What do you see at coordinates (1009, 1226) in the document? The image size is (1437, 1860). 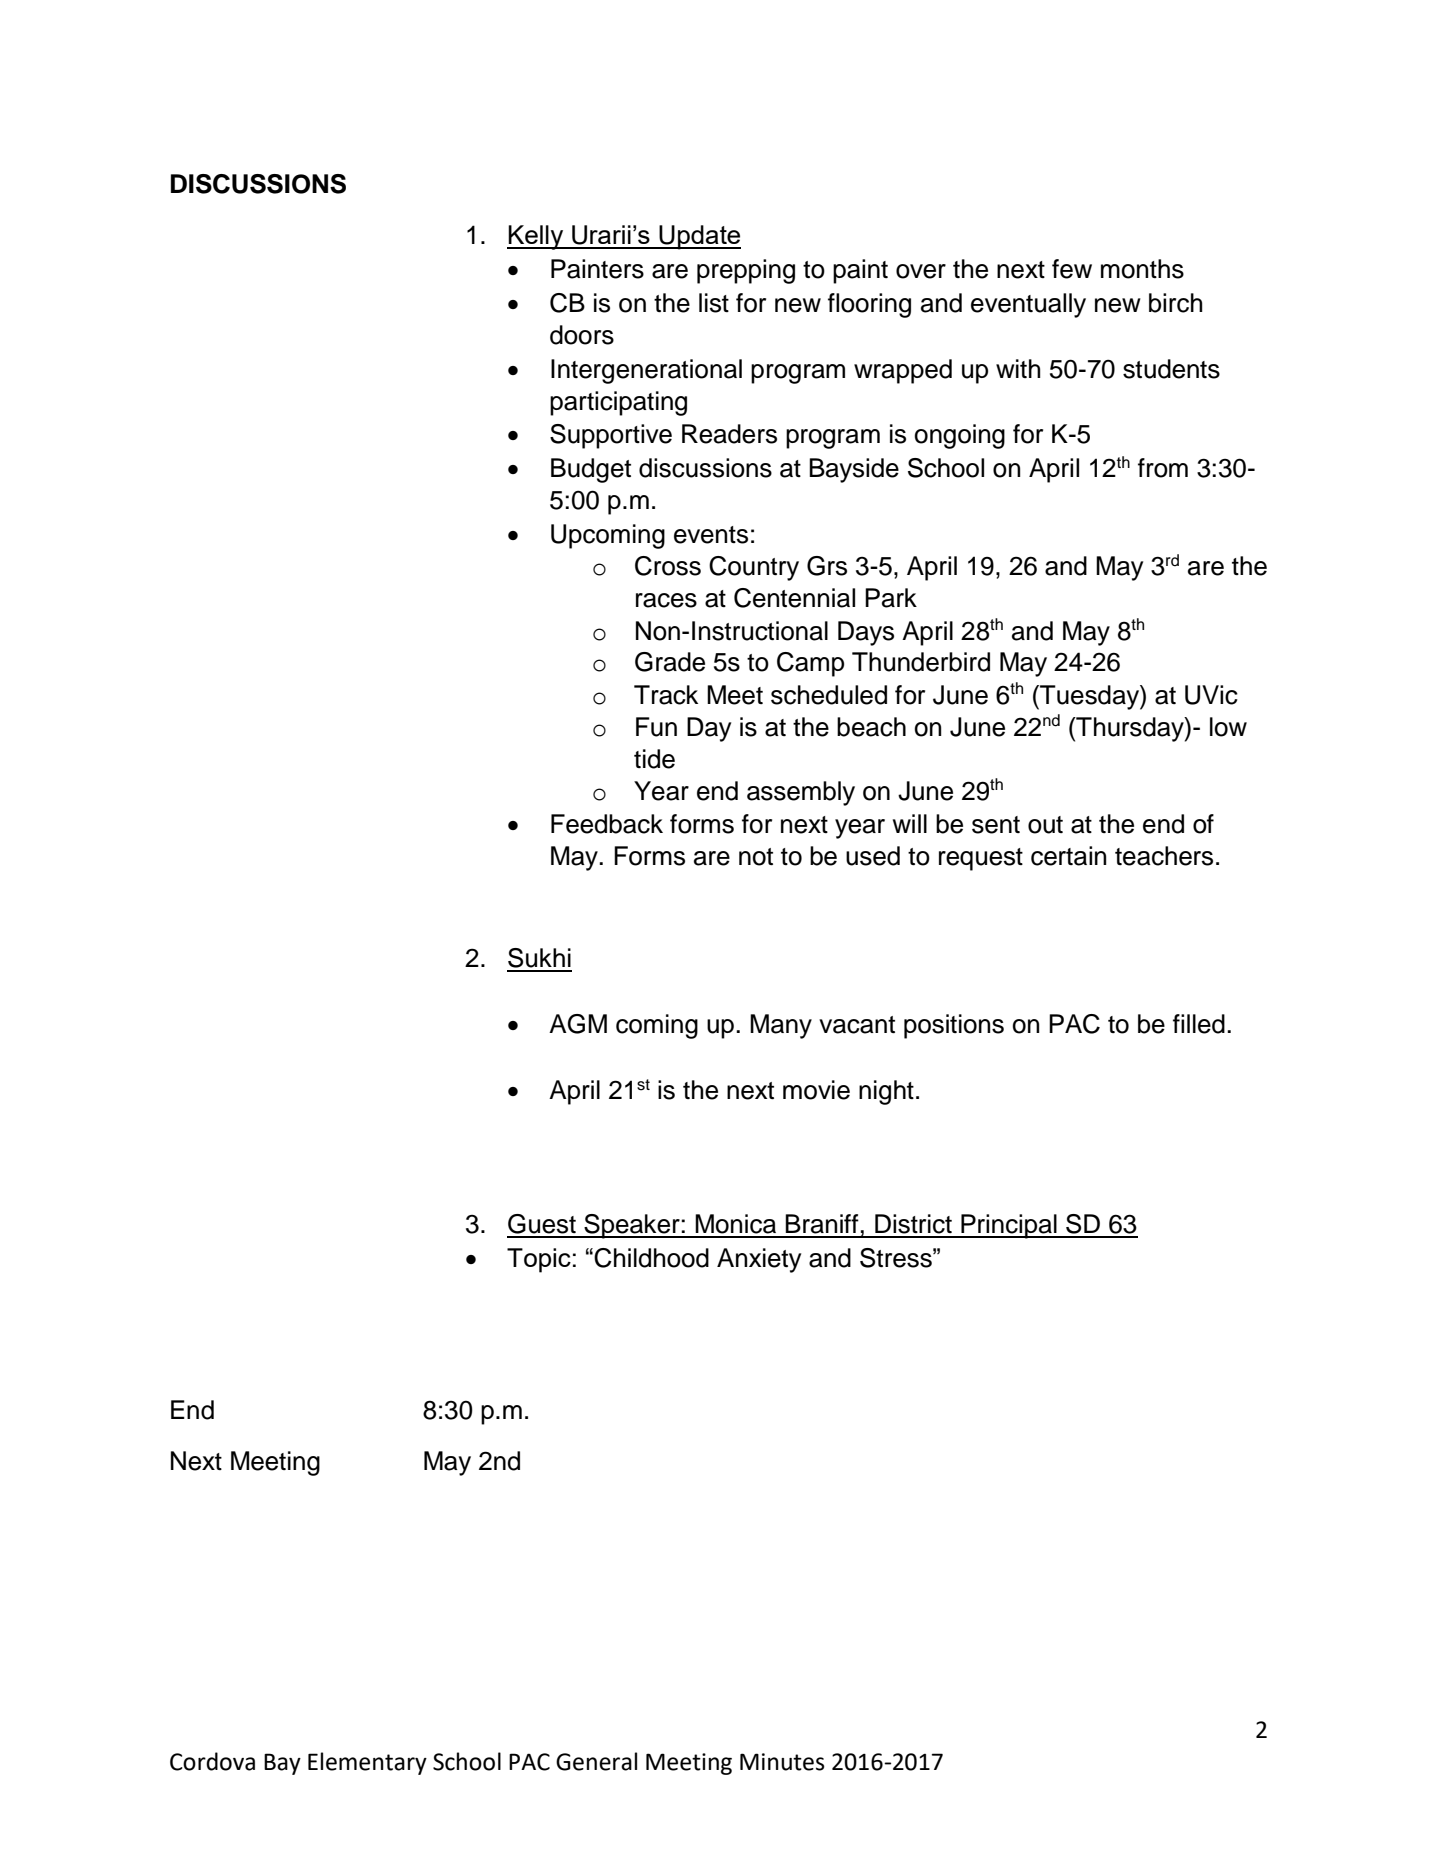 I see `Principal` at bounding box center [1009, 1226].
